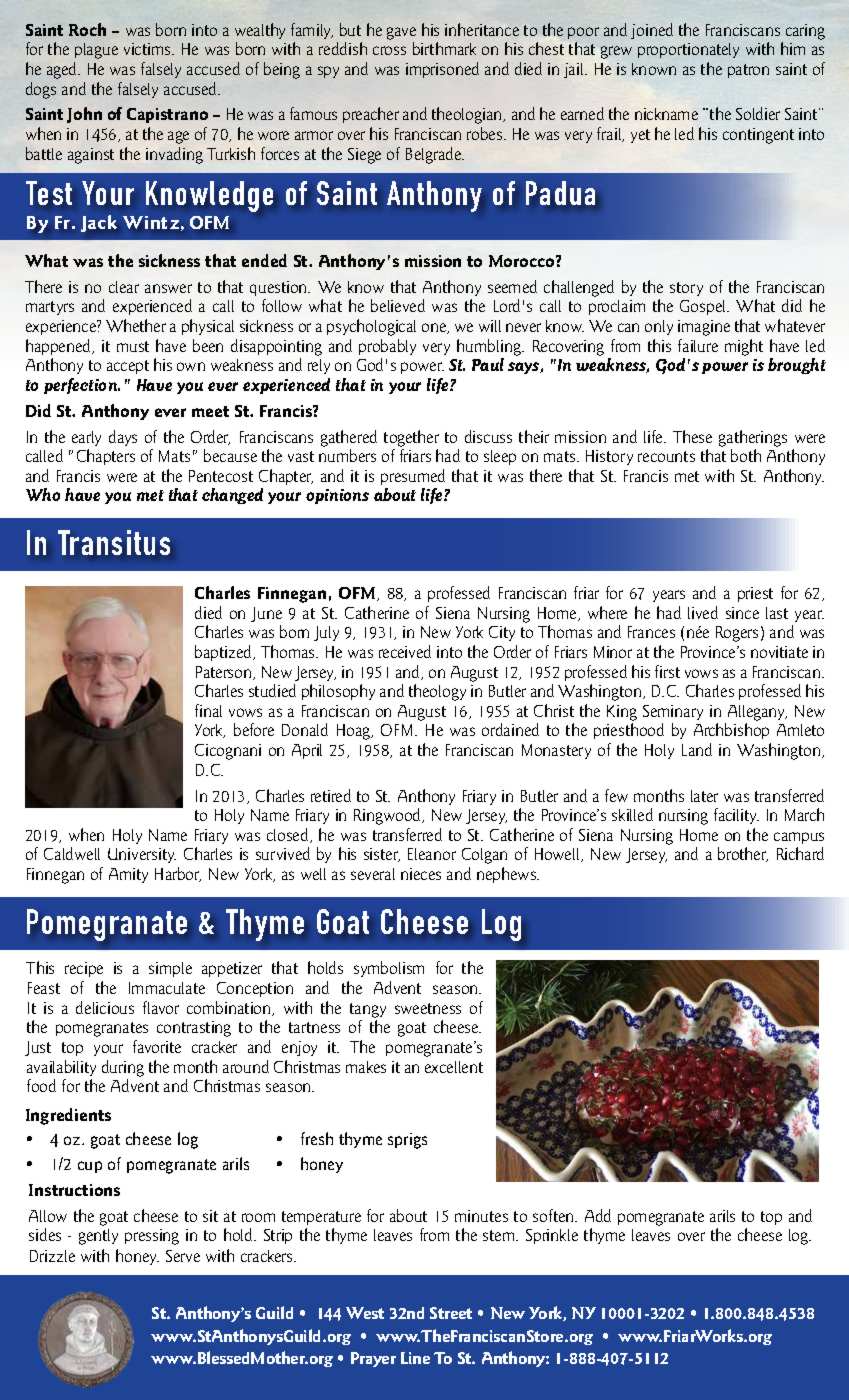 This screenshot has height=1400, width=849. I want to click on Serve, so click(183, 1256).
